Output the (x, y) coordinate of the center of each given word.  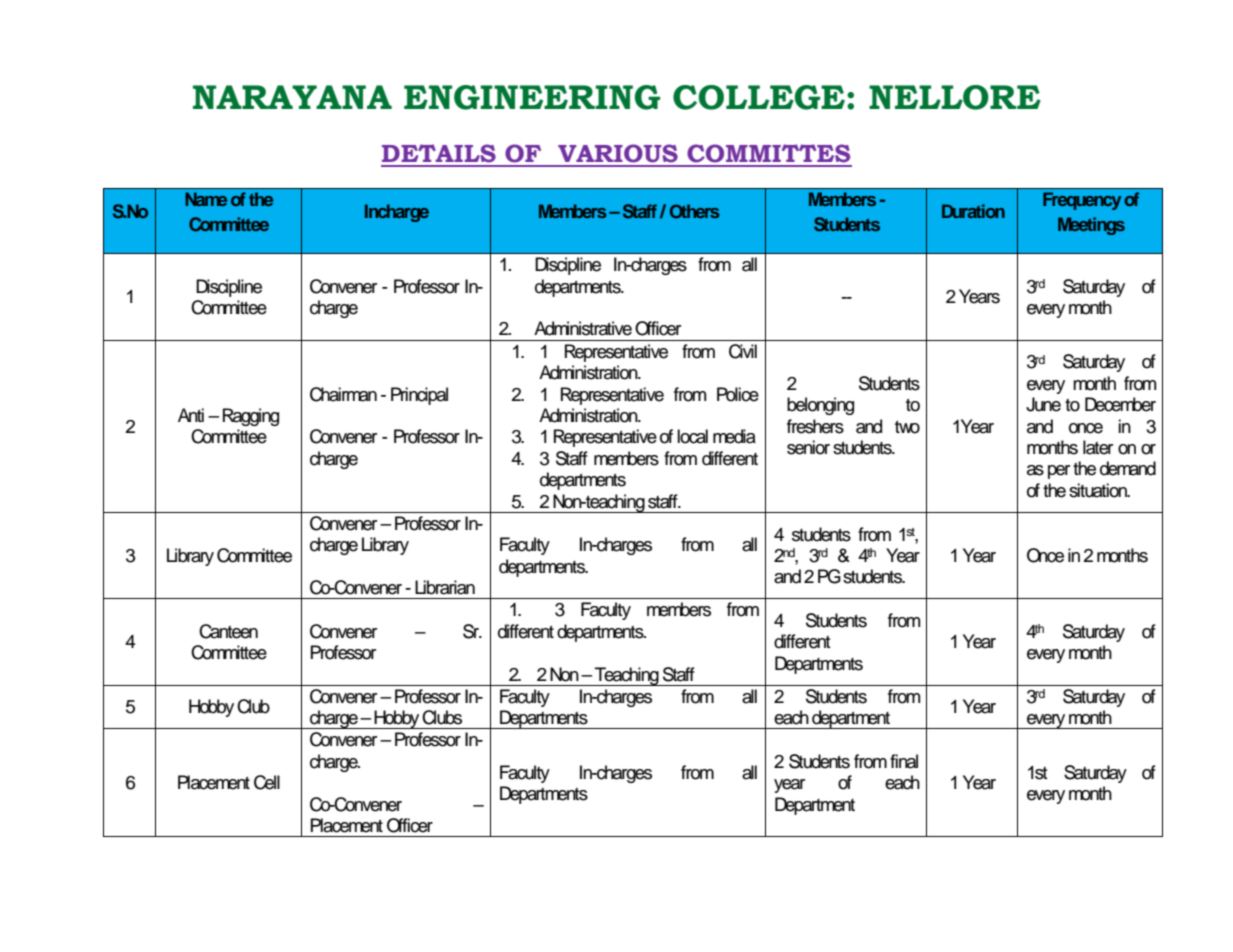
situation (1099, 490)
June (1043, 404)
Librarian (445, 587)
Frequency (1082, 201)
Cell (267, 782)
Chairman (343, 394)
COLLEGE (759, 97)
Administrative (583, 328)
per (1059, 472)
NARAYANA (292, 97)
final (904, 761)
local (692, 436)
